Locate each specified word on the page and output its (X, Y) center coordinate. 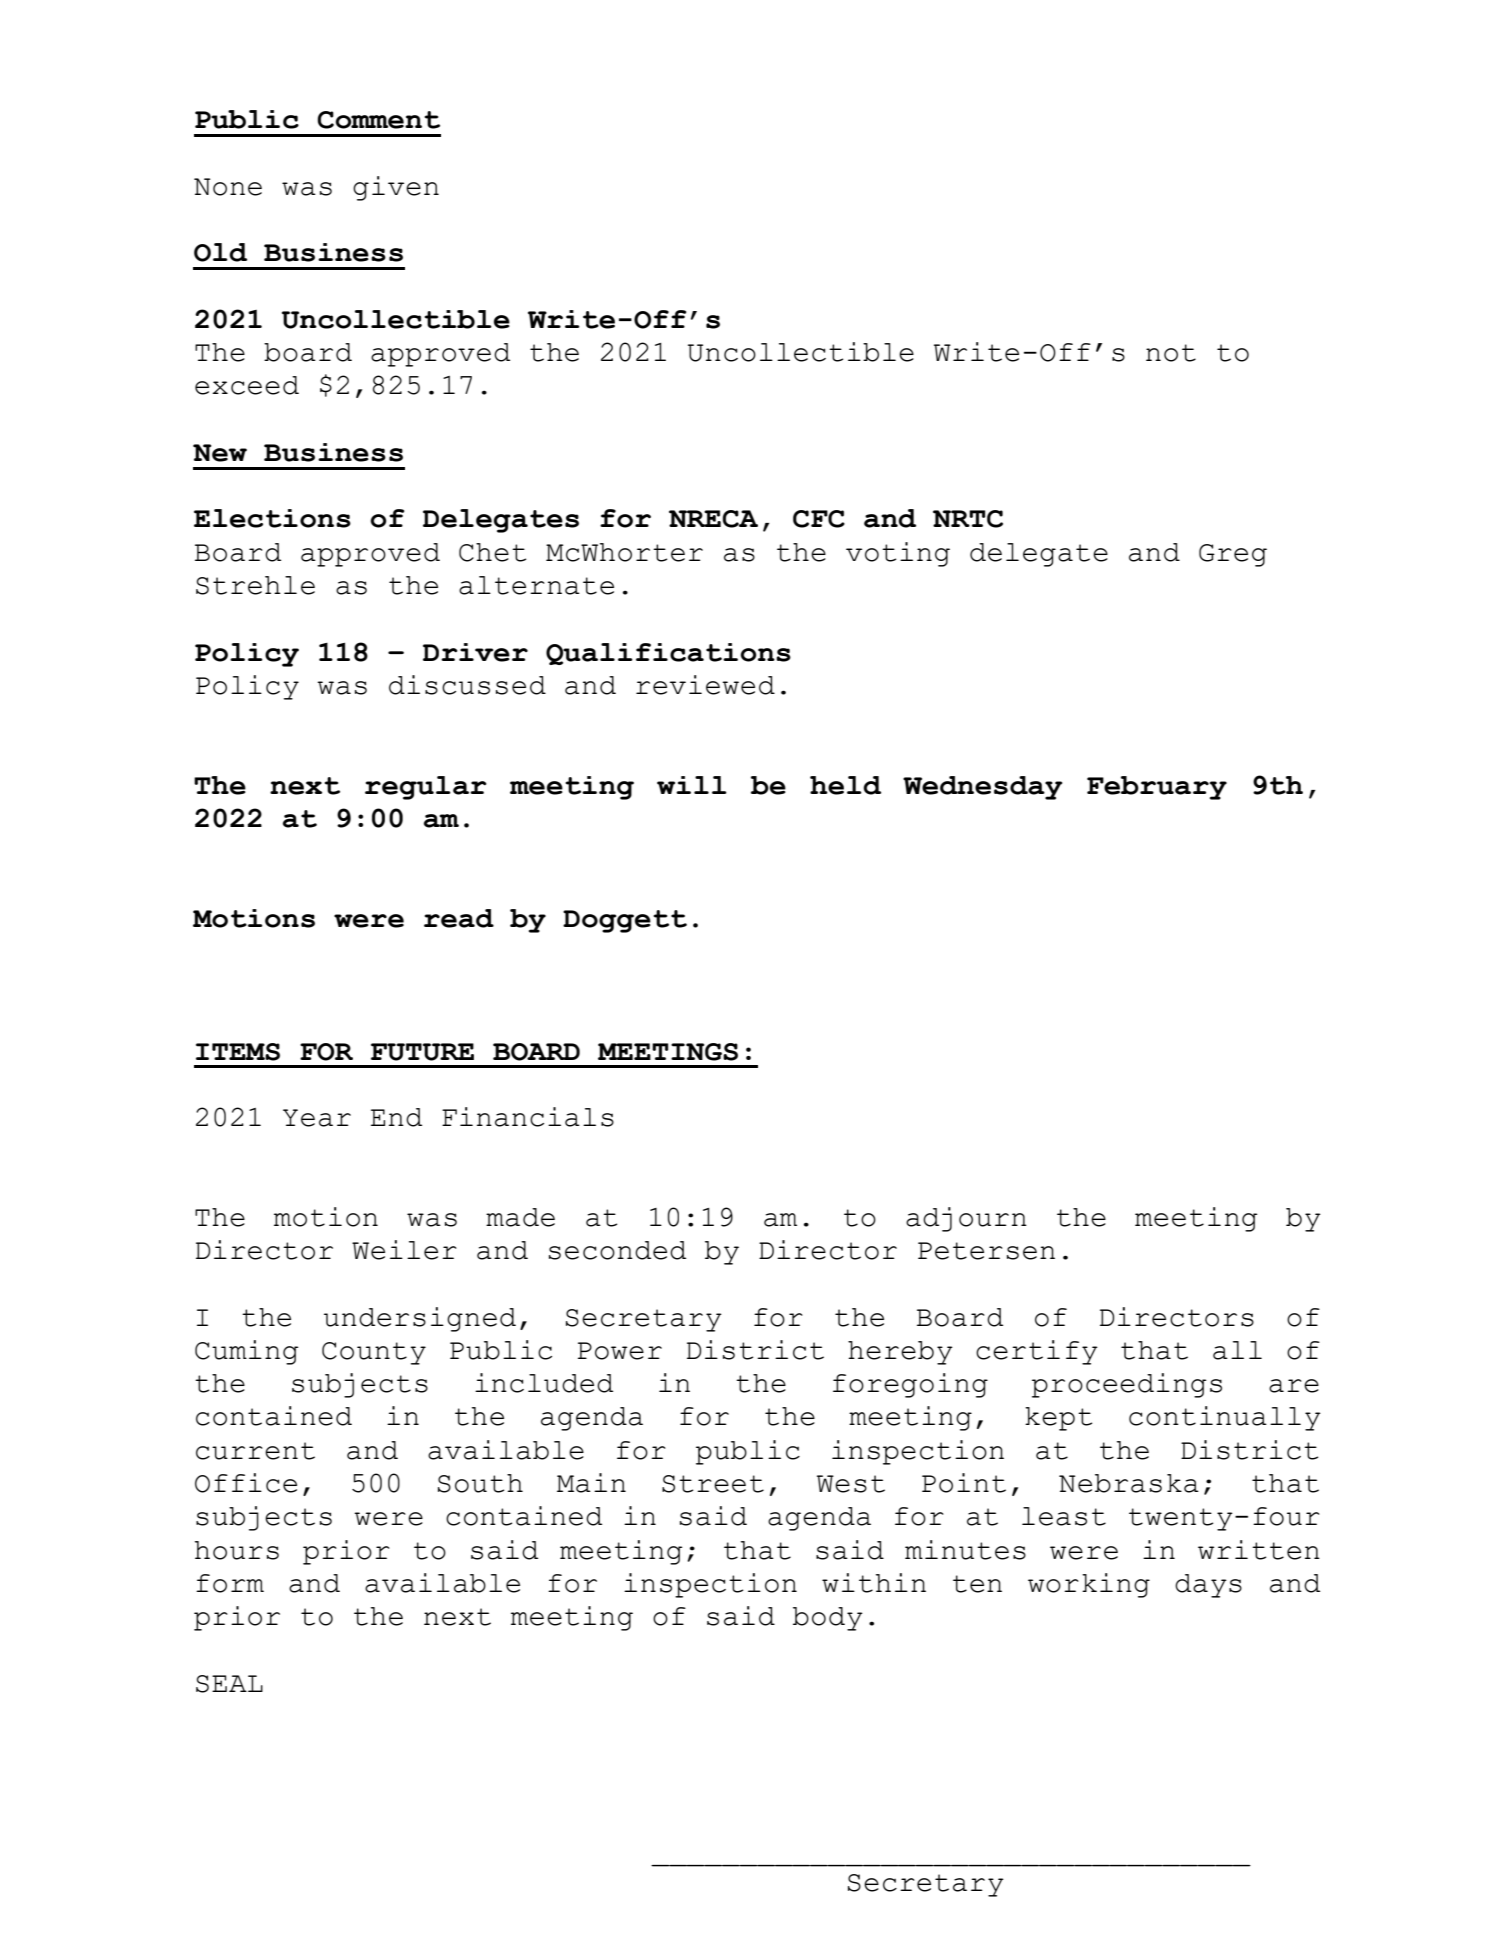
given (396, 188)
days (1208, 1586)
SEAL (229, 1684)
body (828, 1619)
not (1171, 353)
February (1157, 788)
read (459, 918)
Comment (378, 120)
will (692, 785)
